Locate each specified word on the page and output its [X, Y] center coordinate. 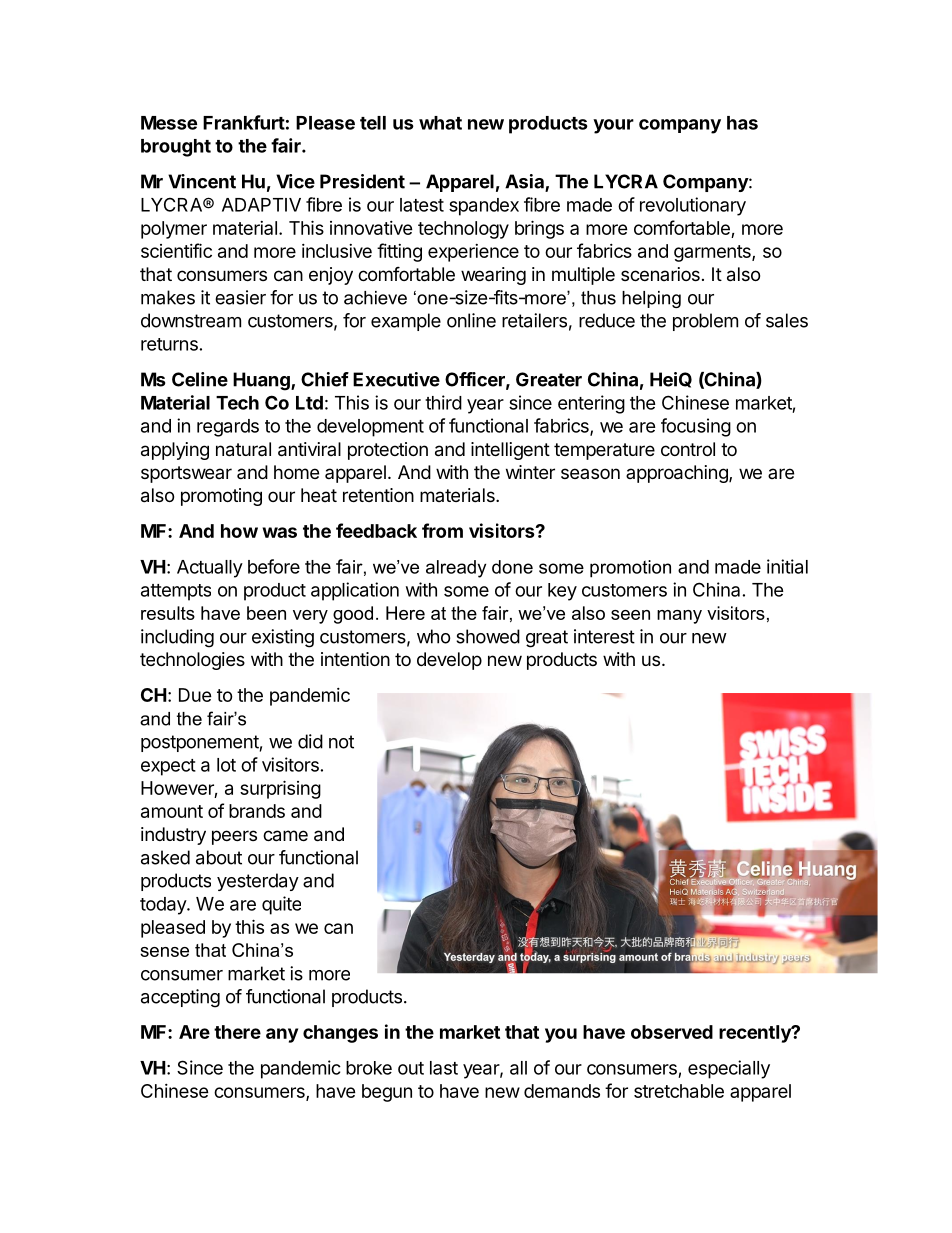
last [444, 1068]
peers [234, 837]
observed [672, 1032]
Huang [262, 381]
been [266, 613]
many [679, 617]
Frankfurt [244, 122]
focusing [696, 427]
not [341, 742]
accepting [180, 998]
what [440, 123]
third [443, 402]
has [742, 123]
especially [729, 1069]
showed [488, 636]
